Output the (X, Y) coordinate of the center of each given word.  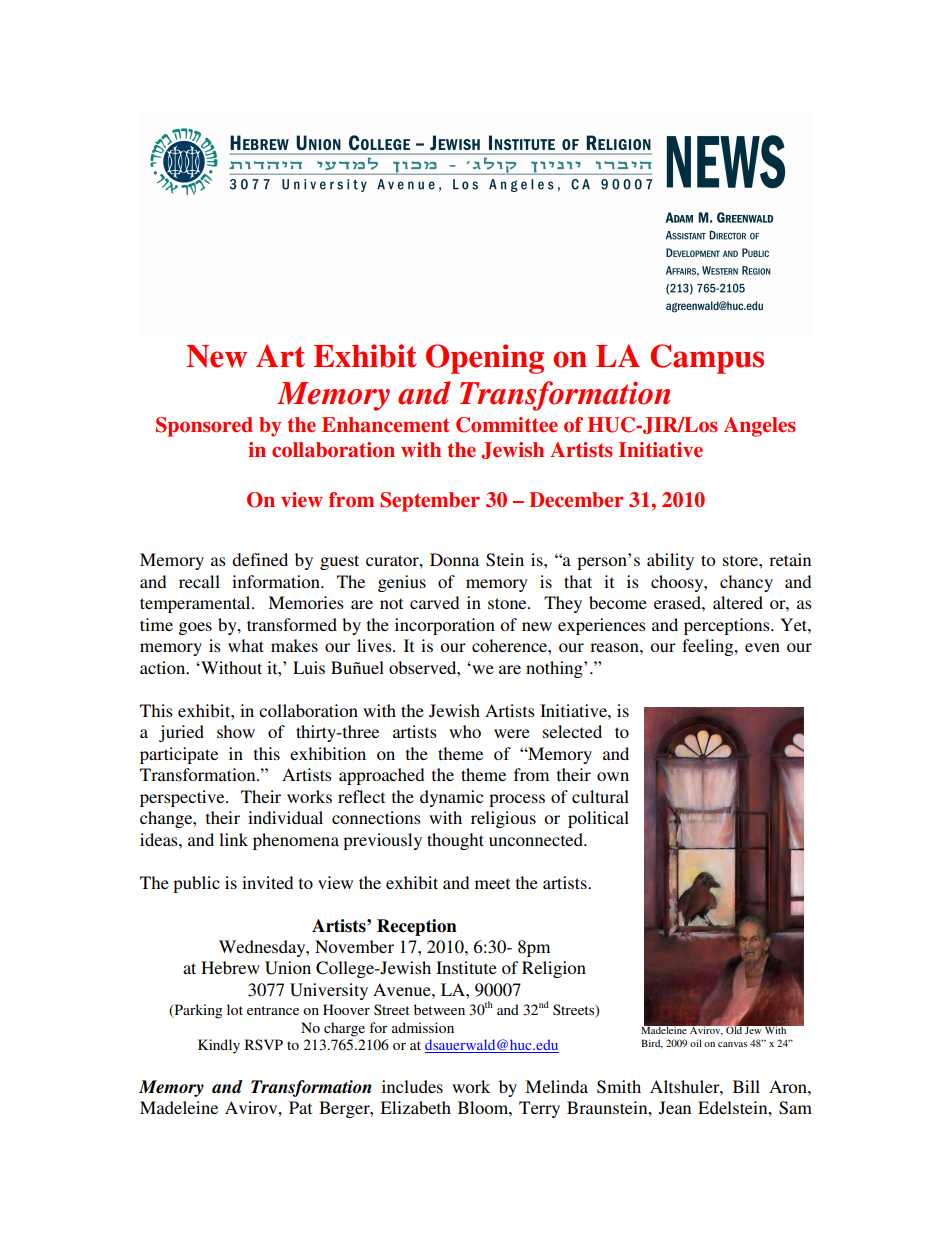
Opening (485, 359)
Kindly (219, 1046)
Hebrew (230, 967)
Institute (466, 967)
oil (696, 1043)
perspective (183, 798)
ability (670, 561)
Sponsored (204, 427)
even (762, 647)
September (430, 502)
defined (260, 559)
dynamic (451, 798)
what (246, 645)
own (613, 776)
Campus (707, 359)
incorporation (445, 626)
